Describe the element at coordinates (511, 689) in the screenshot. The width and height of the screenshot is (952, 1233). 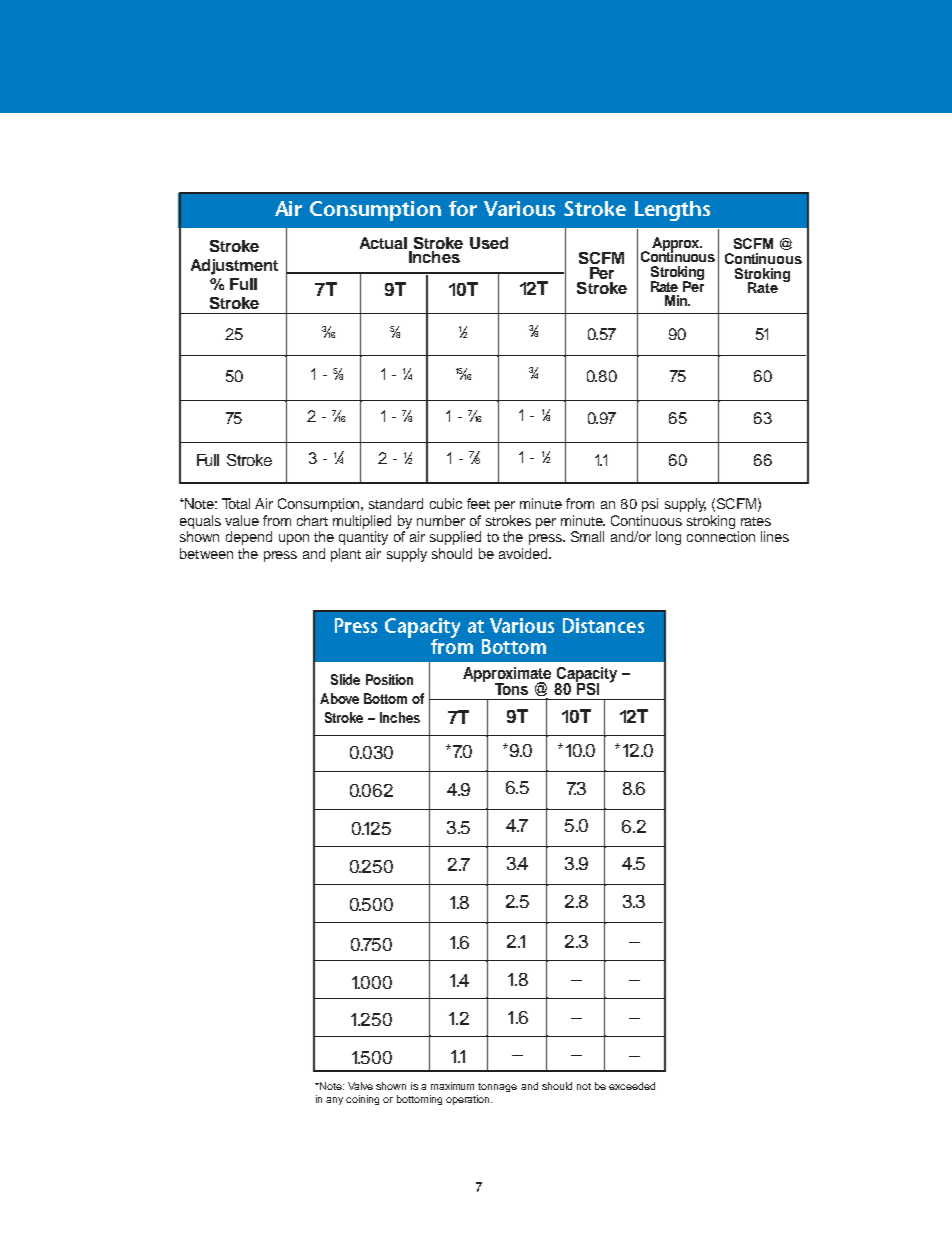
I see `Tons` at that location.
